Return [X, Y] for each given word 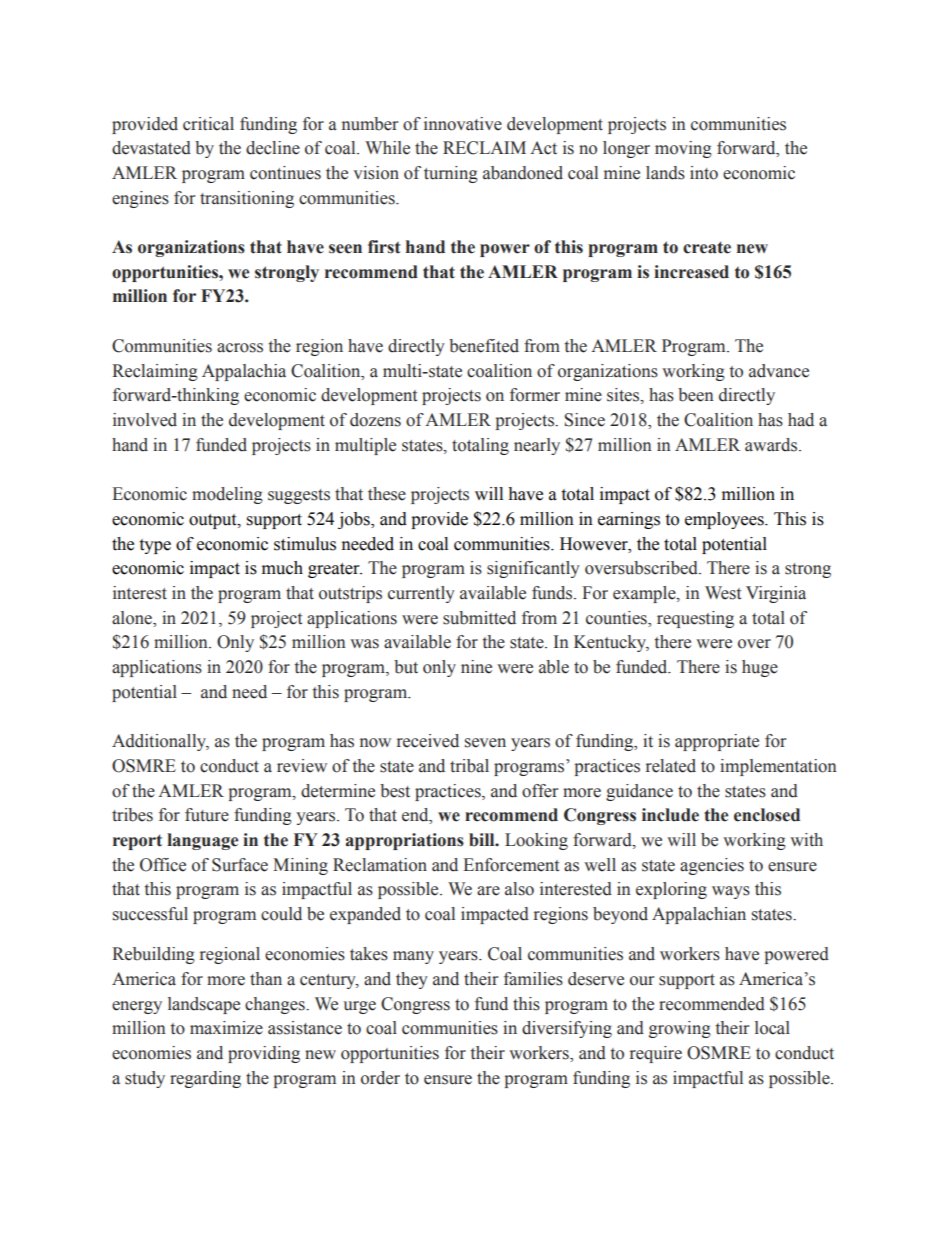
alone [133, 618]
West [723, 593]
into [704, 173]
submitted [479, 618]
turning [451, 174]
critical [208, 124]
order [380, 1078]
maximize [226, 1028]
